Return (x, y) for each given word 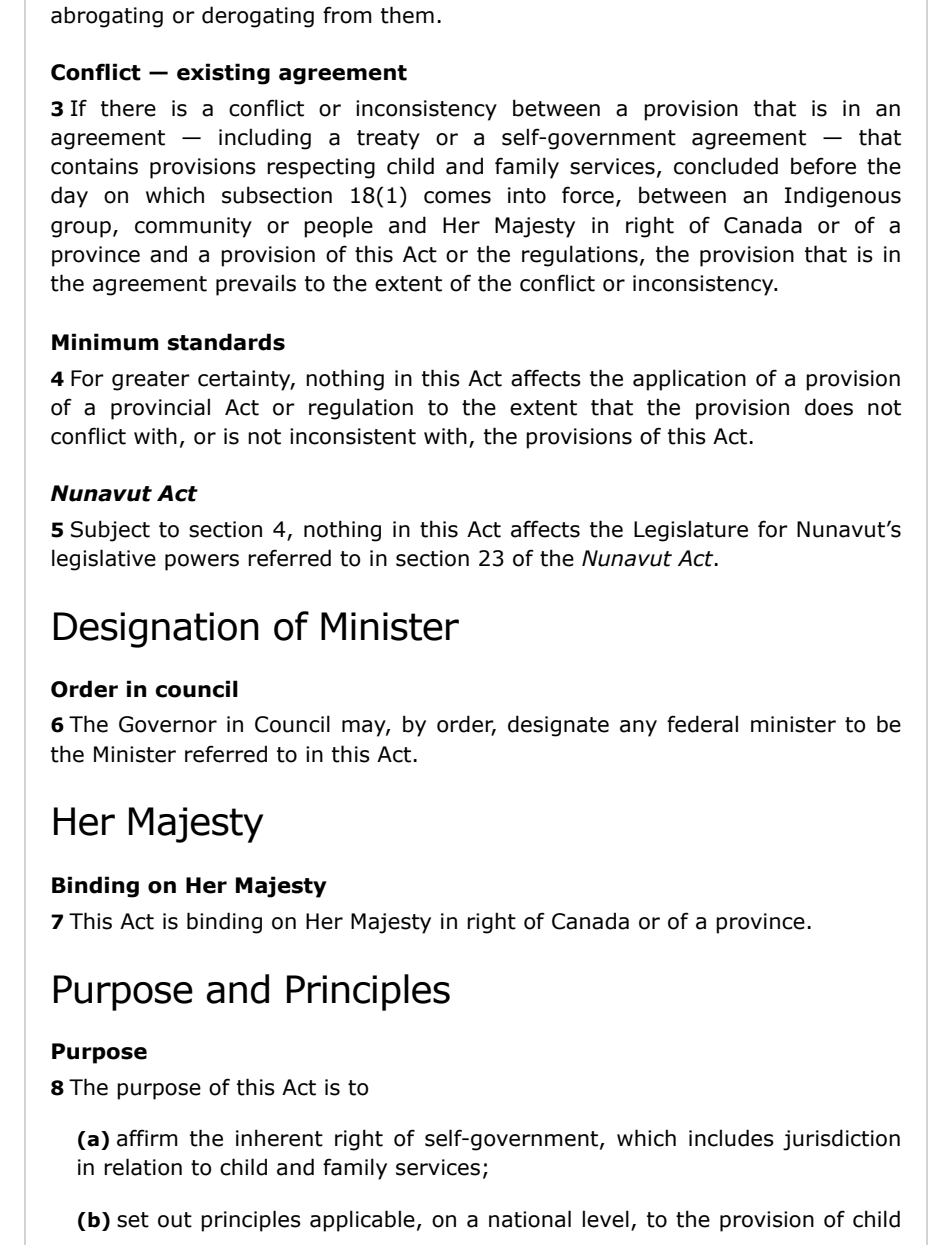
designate (558, 726)
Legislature (691, 531)
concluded (726, 166)
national (530, 1219)
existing (223, 74)
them (407, 15)
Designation (156, 630)
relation (143, 1167)
